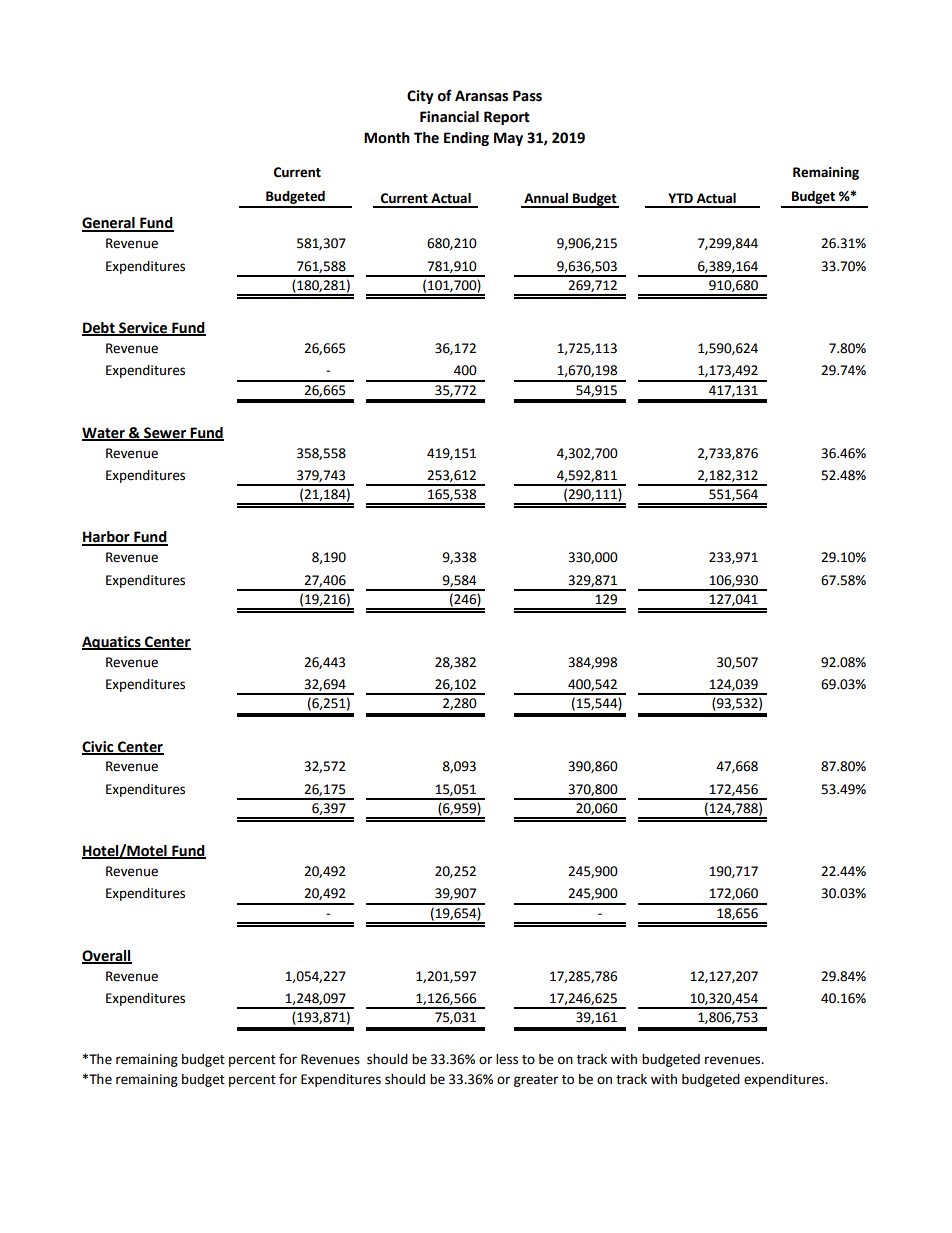 The width and height of the page is (952, 1233). I want to click on Overall, so click(107, 956).
